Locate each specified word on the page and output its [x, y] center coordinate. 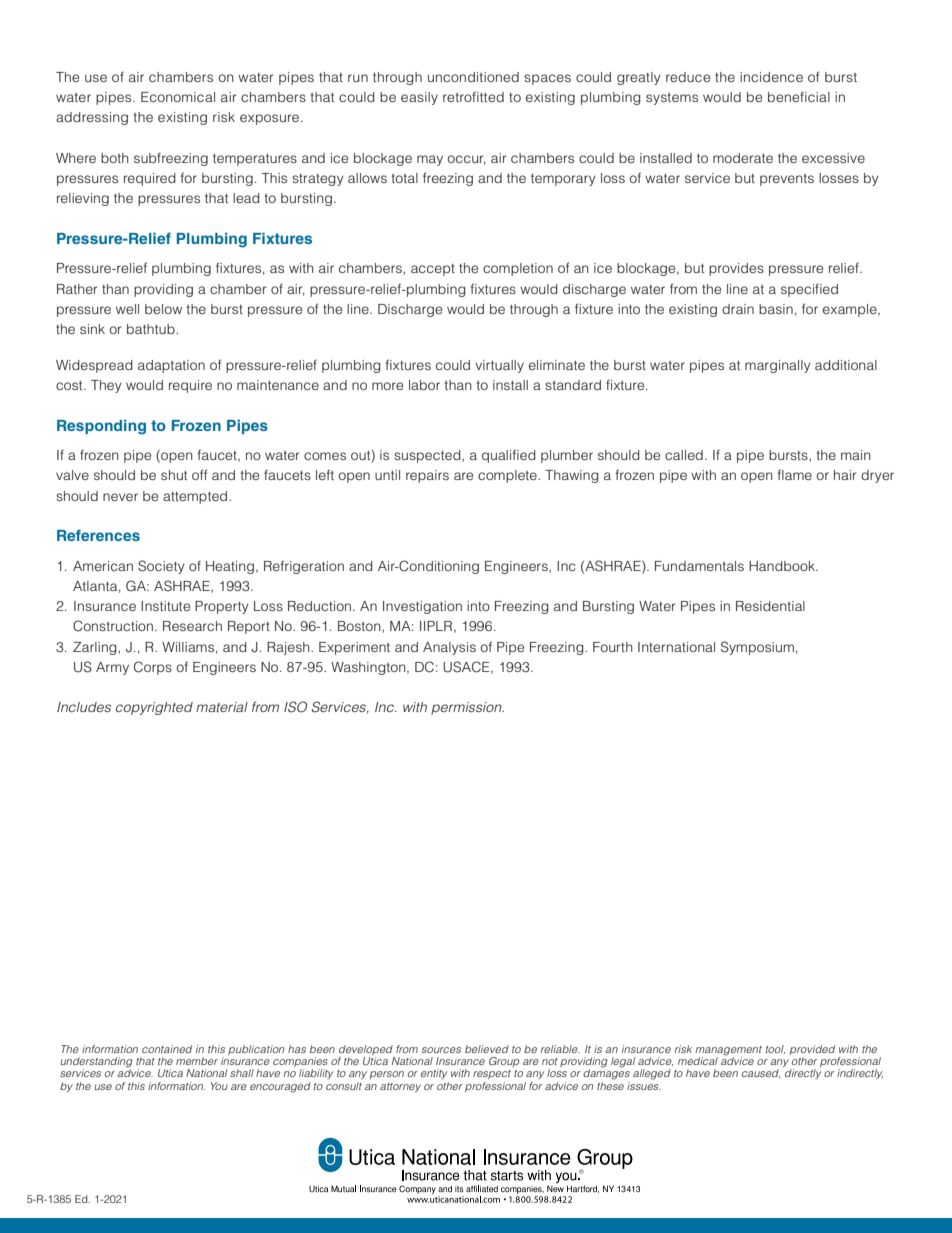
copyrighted [154, 708]
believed [487, 1049]
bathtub [152, 329]
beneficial [799, 97]
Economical [178, 97]
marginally [778, 366]
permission [467, 708]
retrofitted [473, 97]
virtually [499, 366]
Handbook [783, 566]
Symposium [757, 648]
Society [161, 567]
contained [167, 1049]
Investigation [422, 607]
